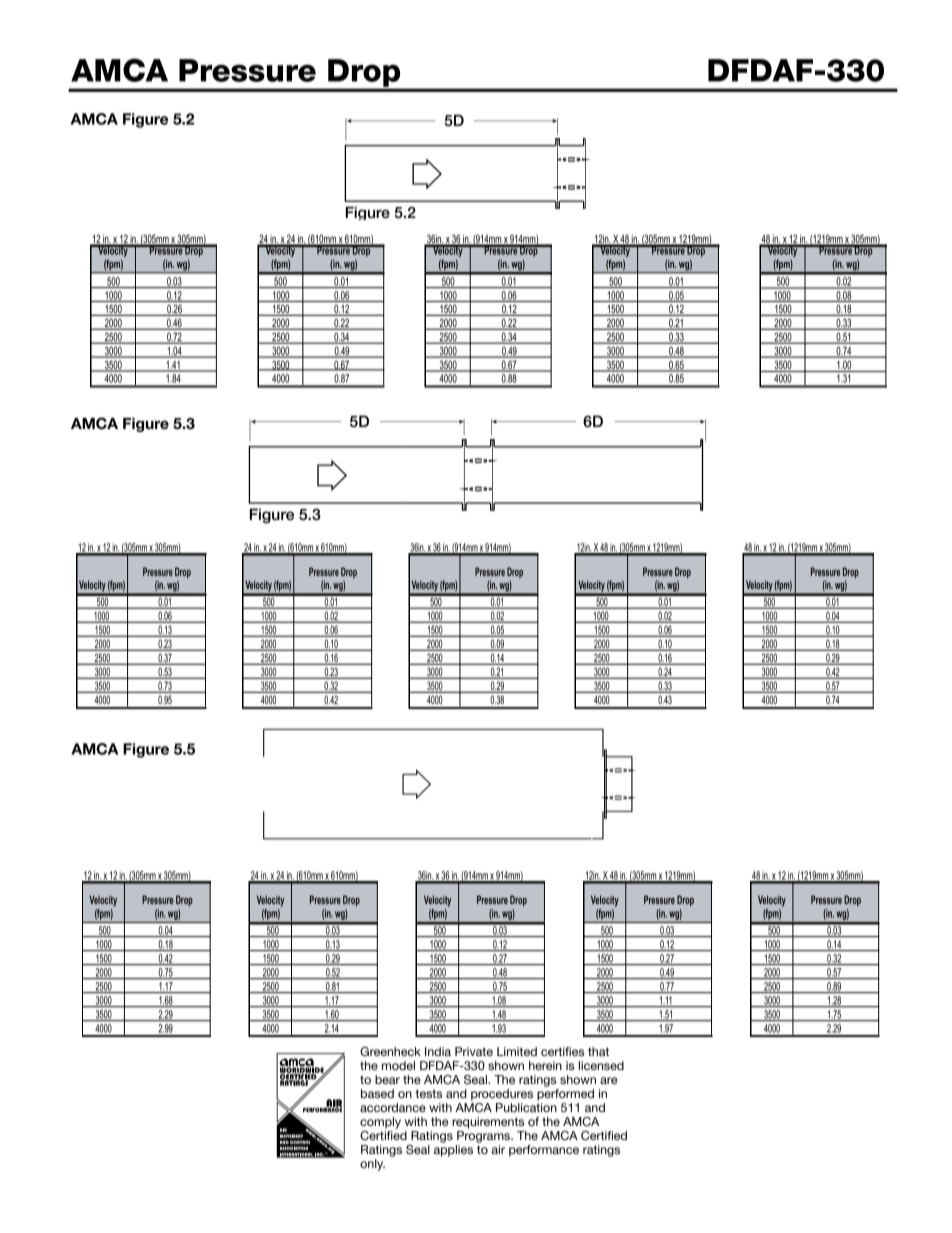  I want to click on only, so click(372, 1165).
